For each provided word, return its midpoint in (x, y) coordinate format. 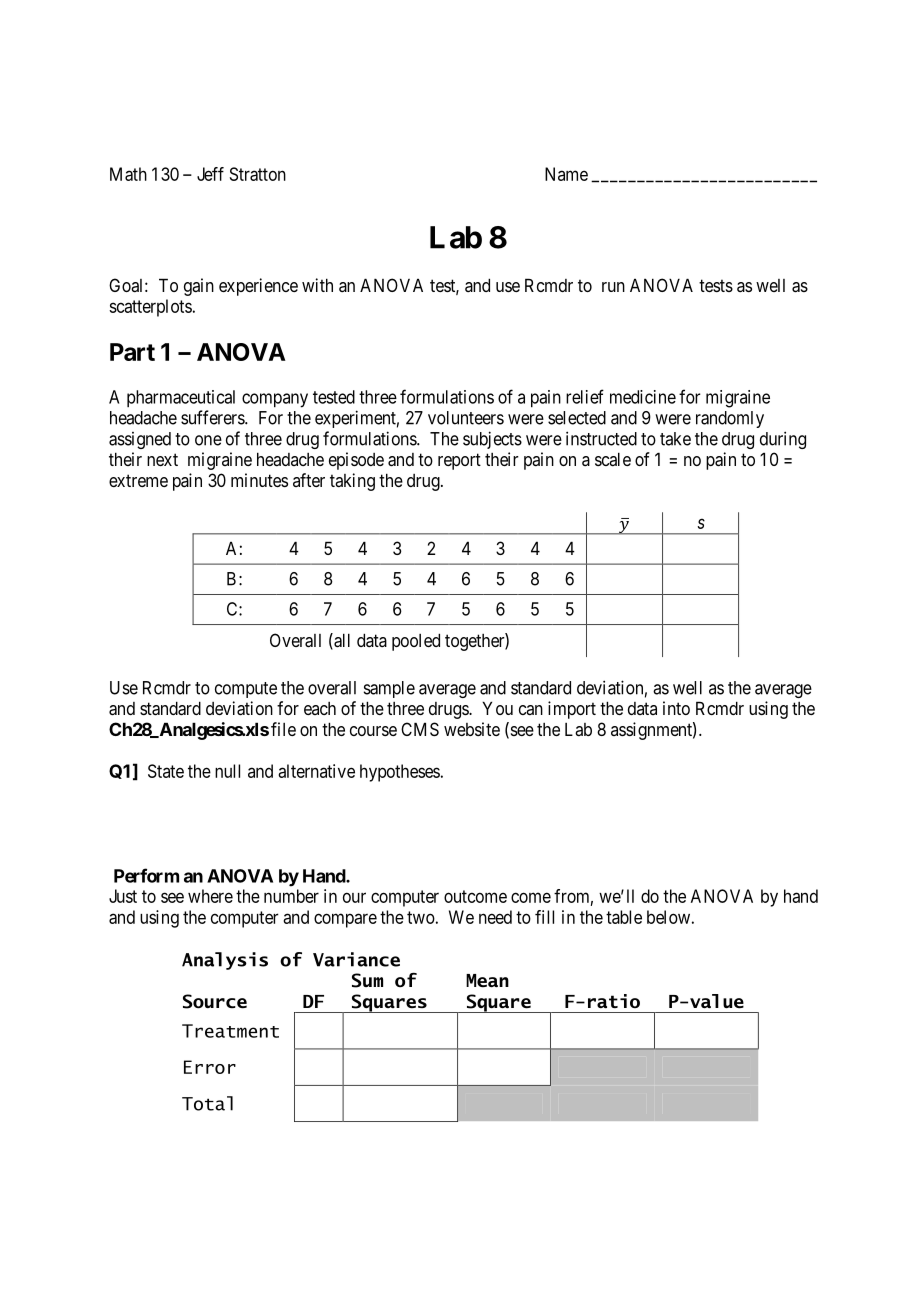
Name (566, 174)
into (676, 708)
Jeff (210, 174)
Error (210, 1067)
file (283, 729)
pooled (416, 642)
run (613, 287)
